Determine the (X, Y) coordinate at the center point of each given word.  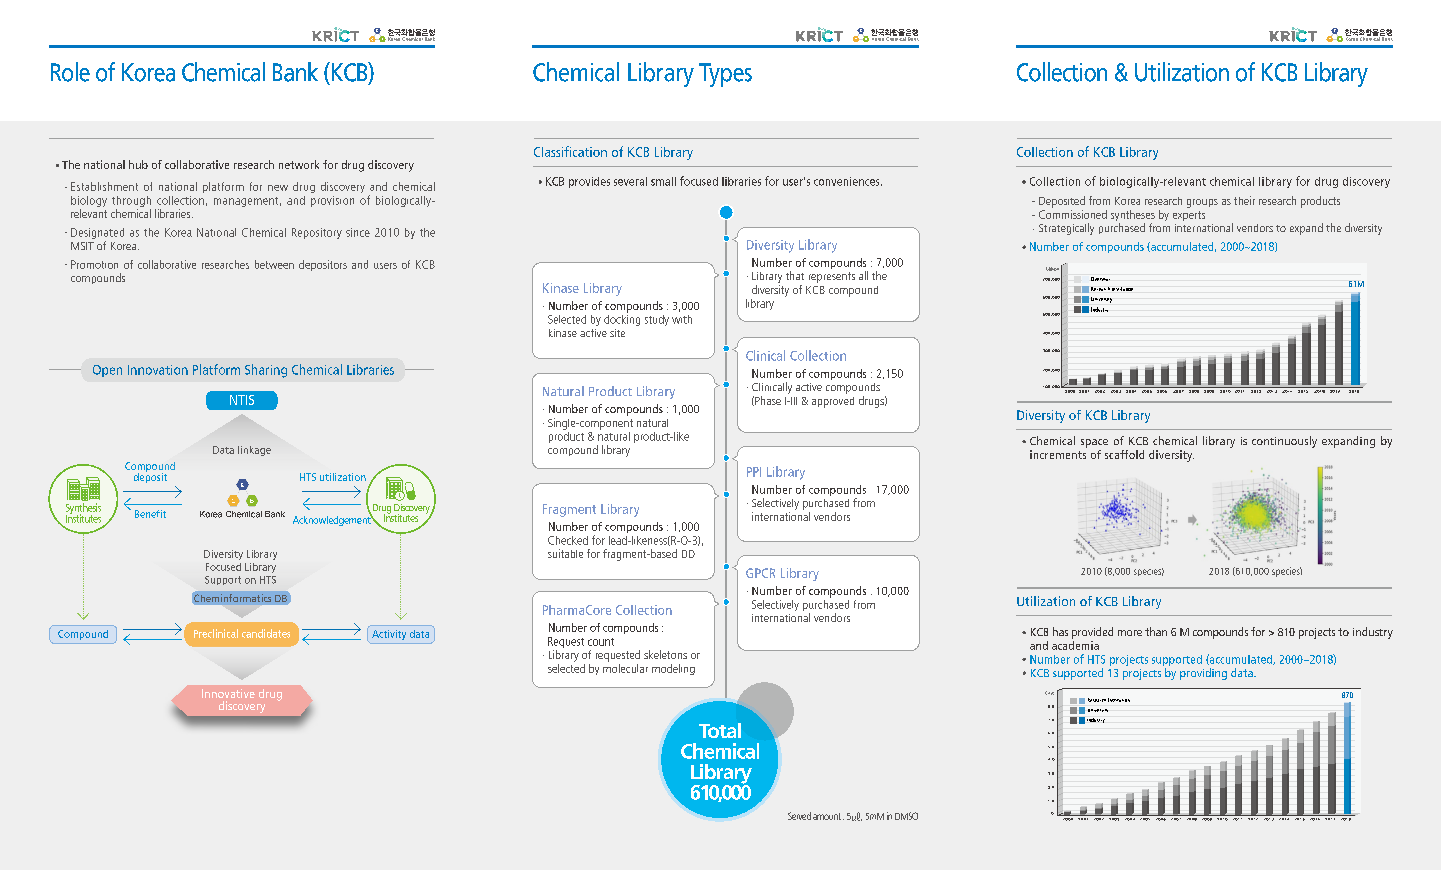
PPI (754, 472)
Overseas (1100, 279)
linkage (254, 451)
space (1094, 443)
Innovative (228, 693)
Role (70, 72)
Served (799, 816)
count (601, 642)
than (1156, 631)
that (795, 275)
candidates (266, 633)
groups (1202, 203)
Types (725, 75)
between (274, 264)
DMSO (906, 816)
